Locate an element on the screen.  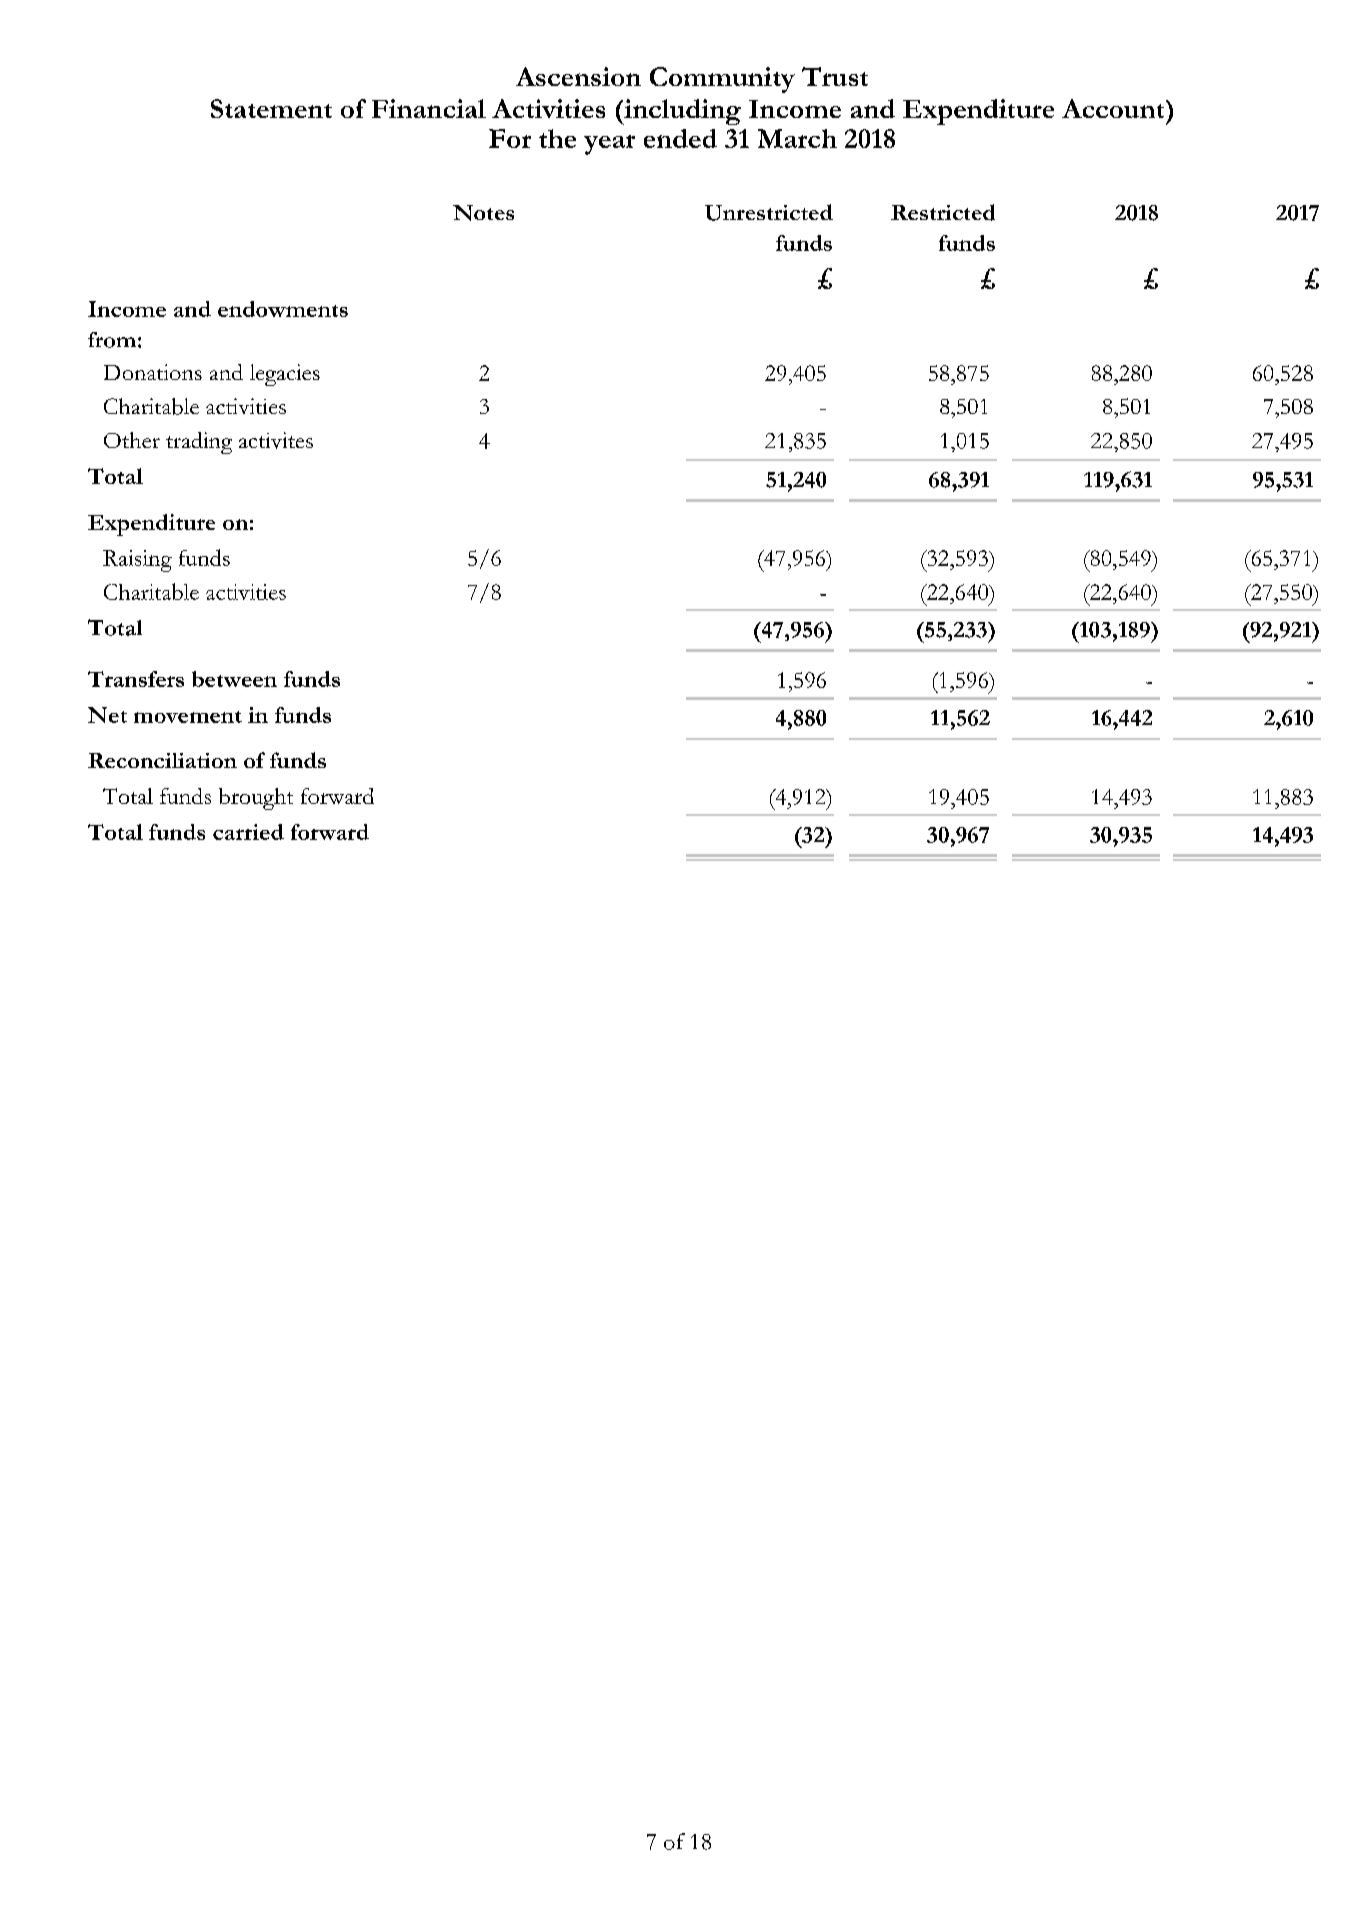
legacies is located at coordinates (285, 375).
